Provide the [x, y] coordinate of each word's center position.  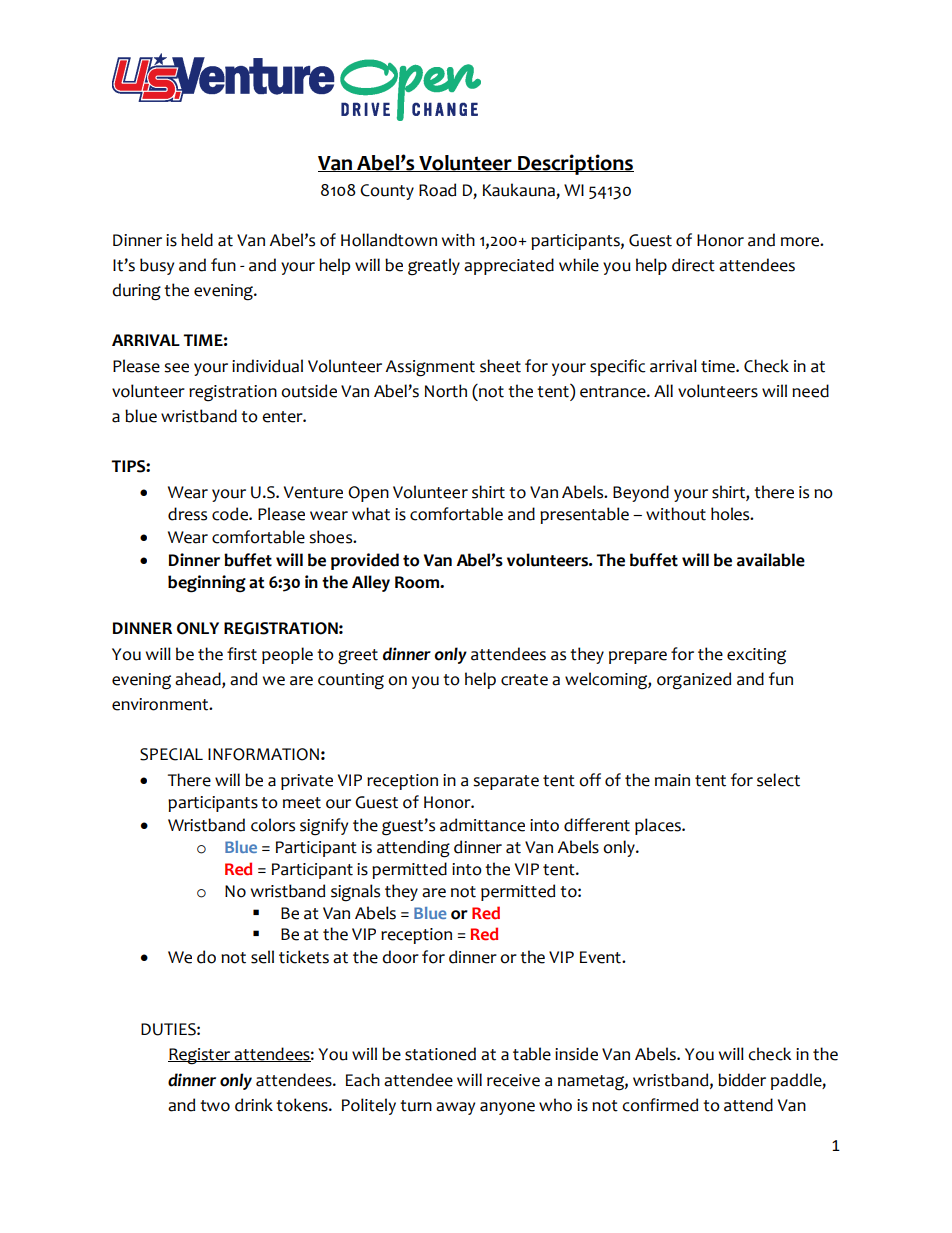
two [215, 1106]
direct [693, 265]
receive [513, 1080]
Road [437, 190]
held [197, 240]
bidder [742, 1080]
